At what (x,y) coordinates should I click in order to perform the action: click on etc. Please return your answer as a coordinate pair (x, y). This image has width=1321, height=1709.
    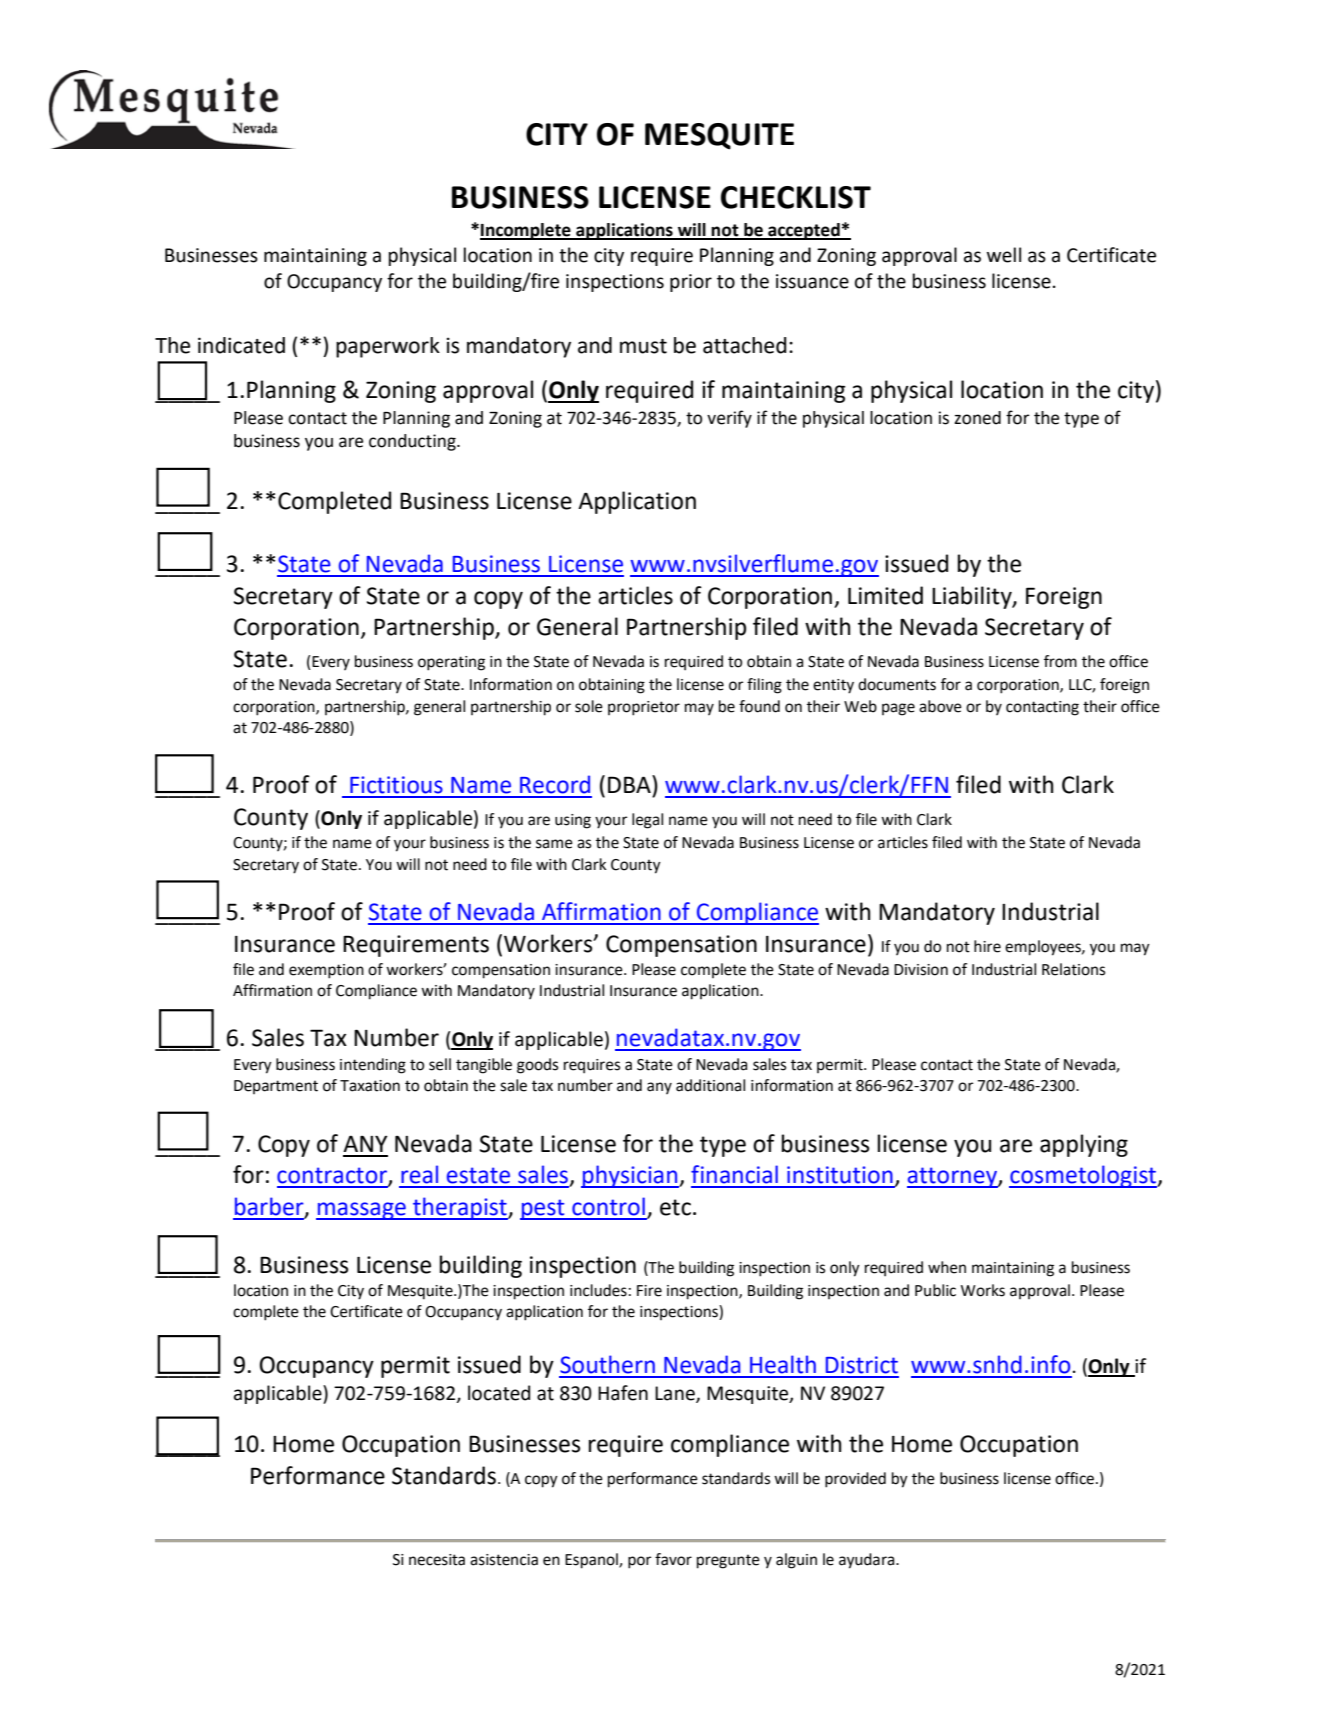
    Looking at the image, I should click on (675, 1207).
